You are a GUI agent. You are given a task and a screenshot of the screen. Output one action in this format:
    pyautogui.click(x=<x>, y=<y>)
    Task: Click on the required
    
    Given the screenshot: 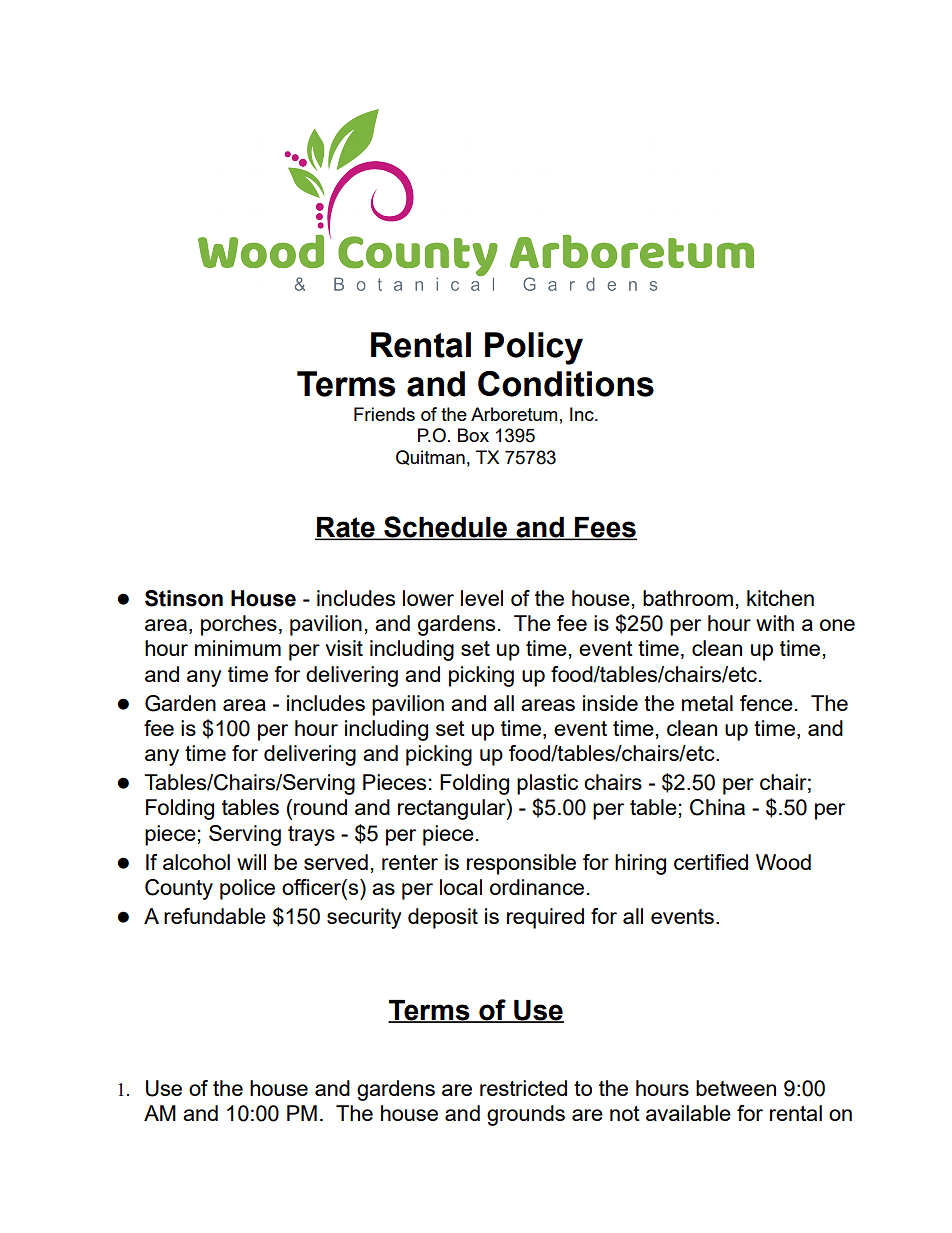 What is the action you would take?
    pyautogui.click(x=545, y=918)
